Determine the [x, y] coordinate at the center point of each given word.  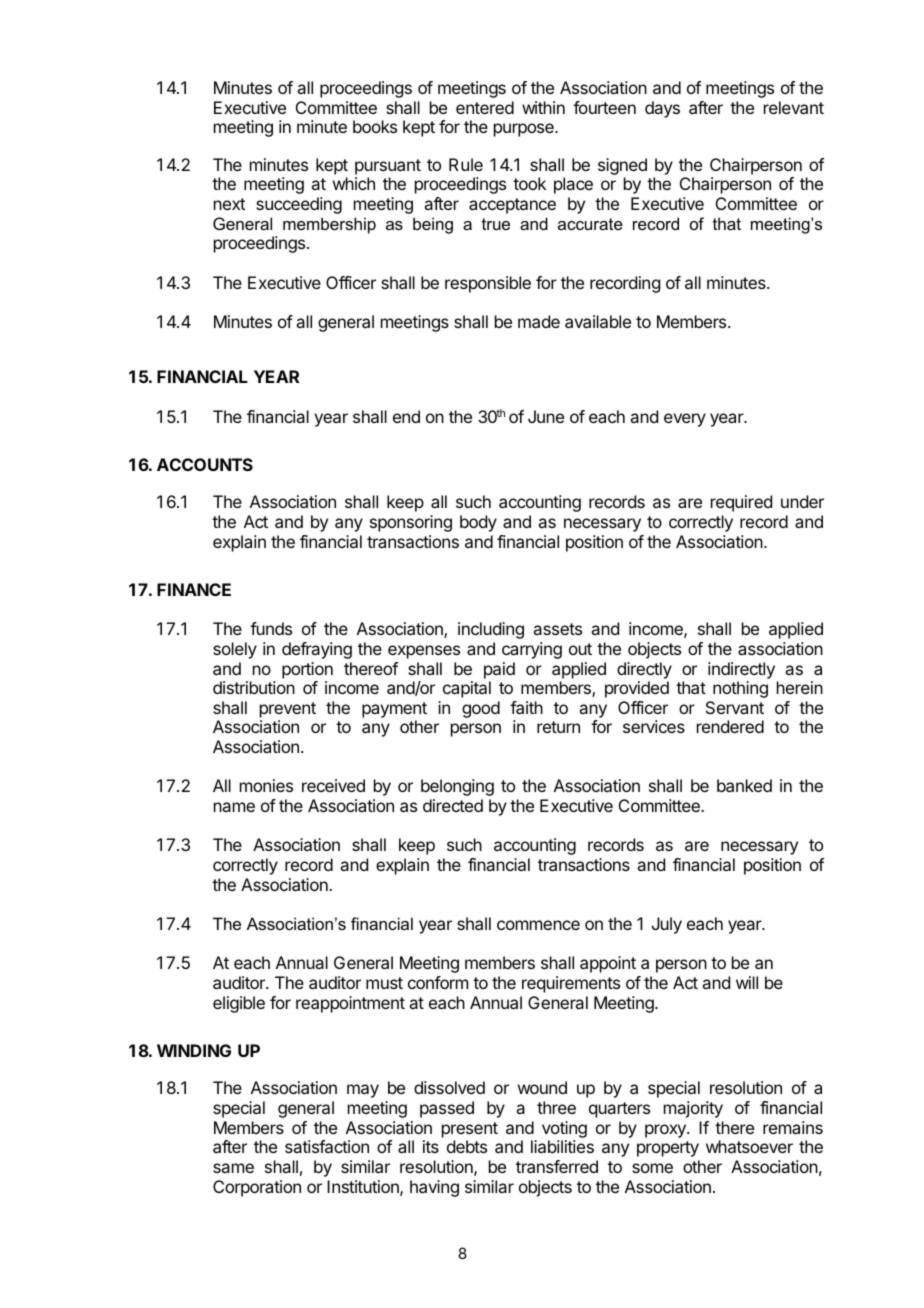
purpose [525, 130]
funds [271, 628]
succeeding [299, 205]
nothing [740, 689]
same [233, 1168]
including [491, 630]
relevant [794, 107]
